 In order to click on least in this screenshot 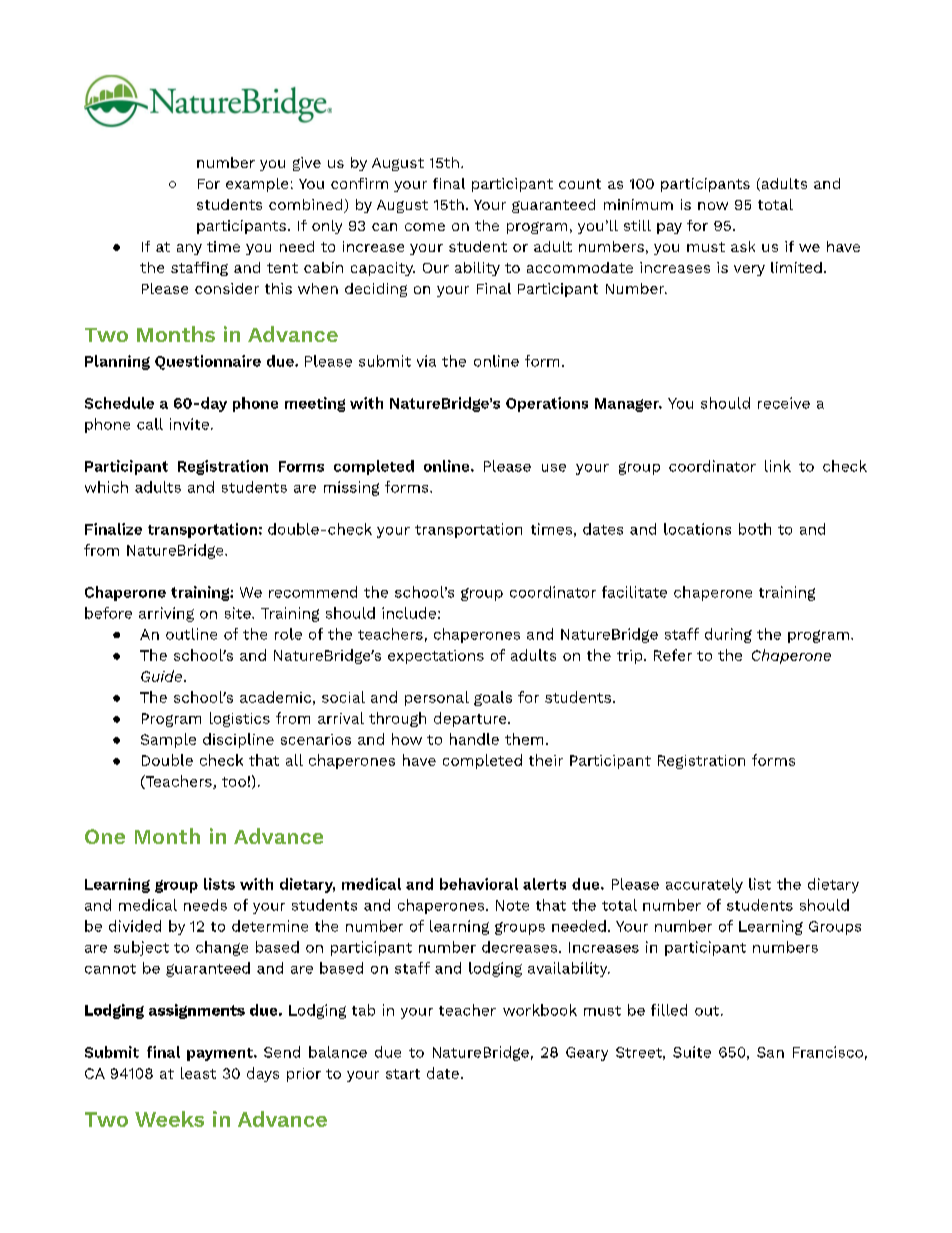, I will do `click(198, 1073)`.
